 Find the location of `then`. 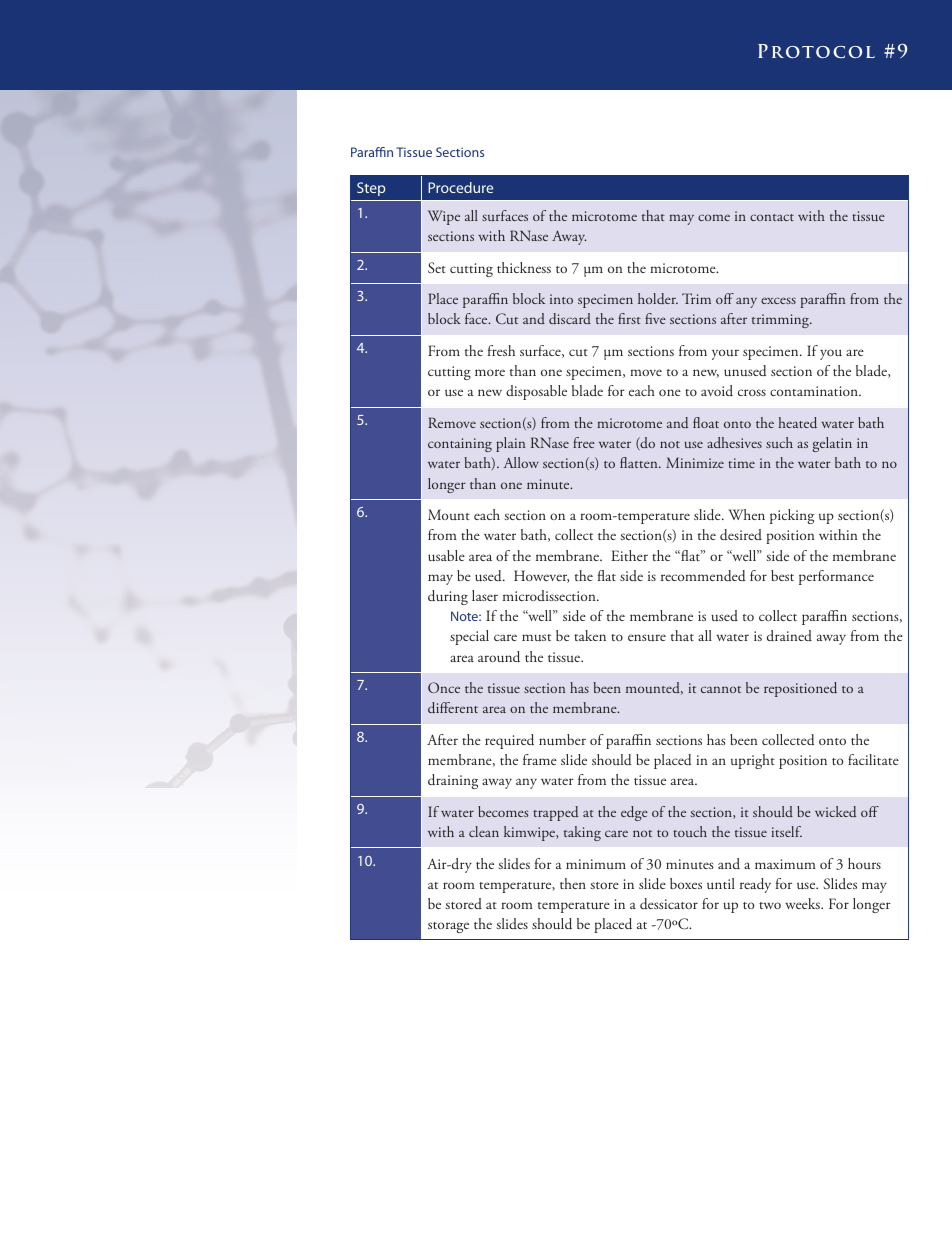

then is located at coordinates (573, 883).
